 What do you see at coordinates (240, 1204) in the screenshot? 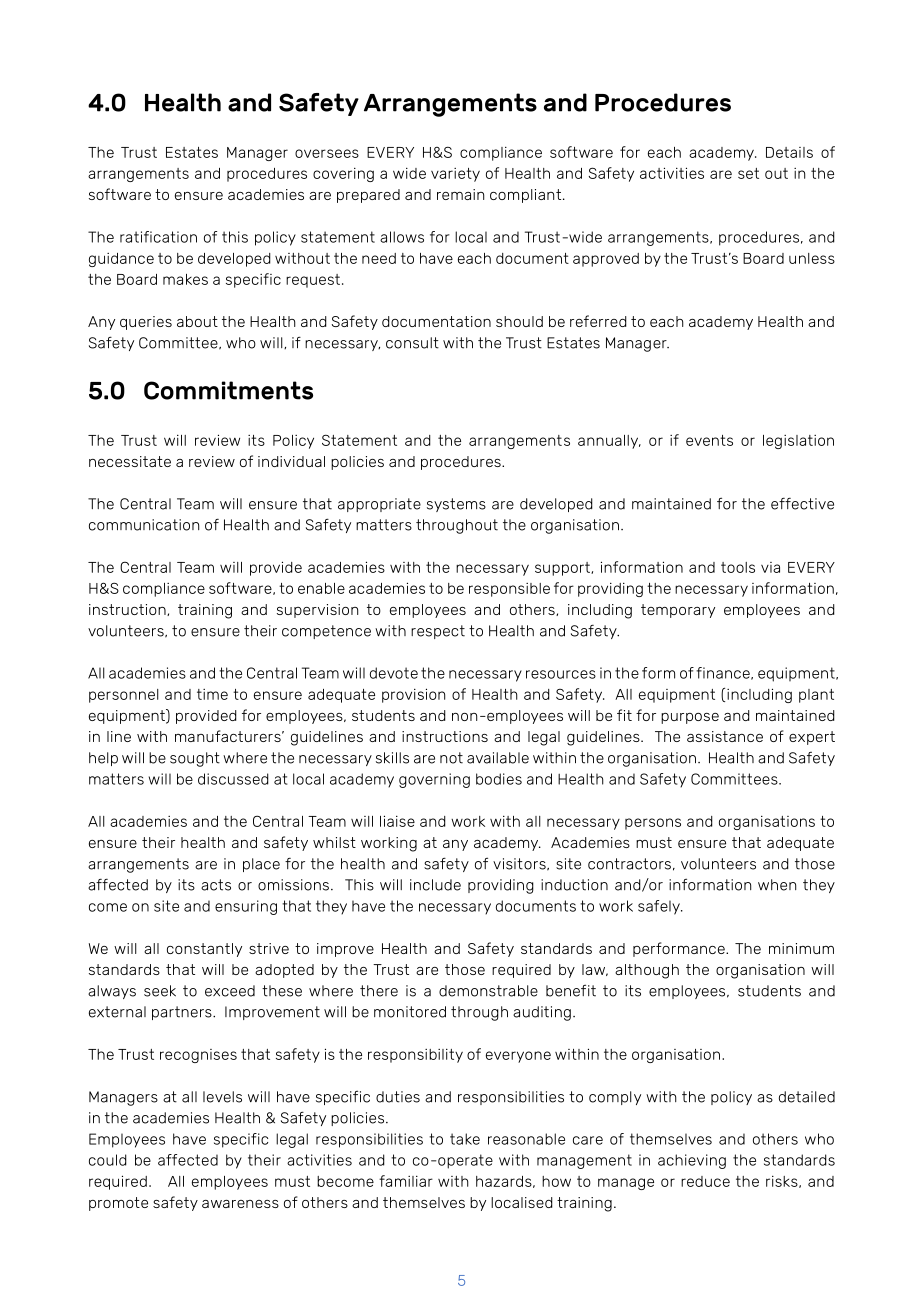
I see `awareness` at bounding box center [240, 1204].
